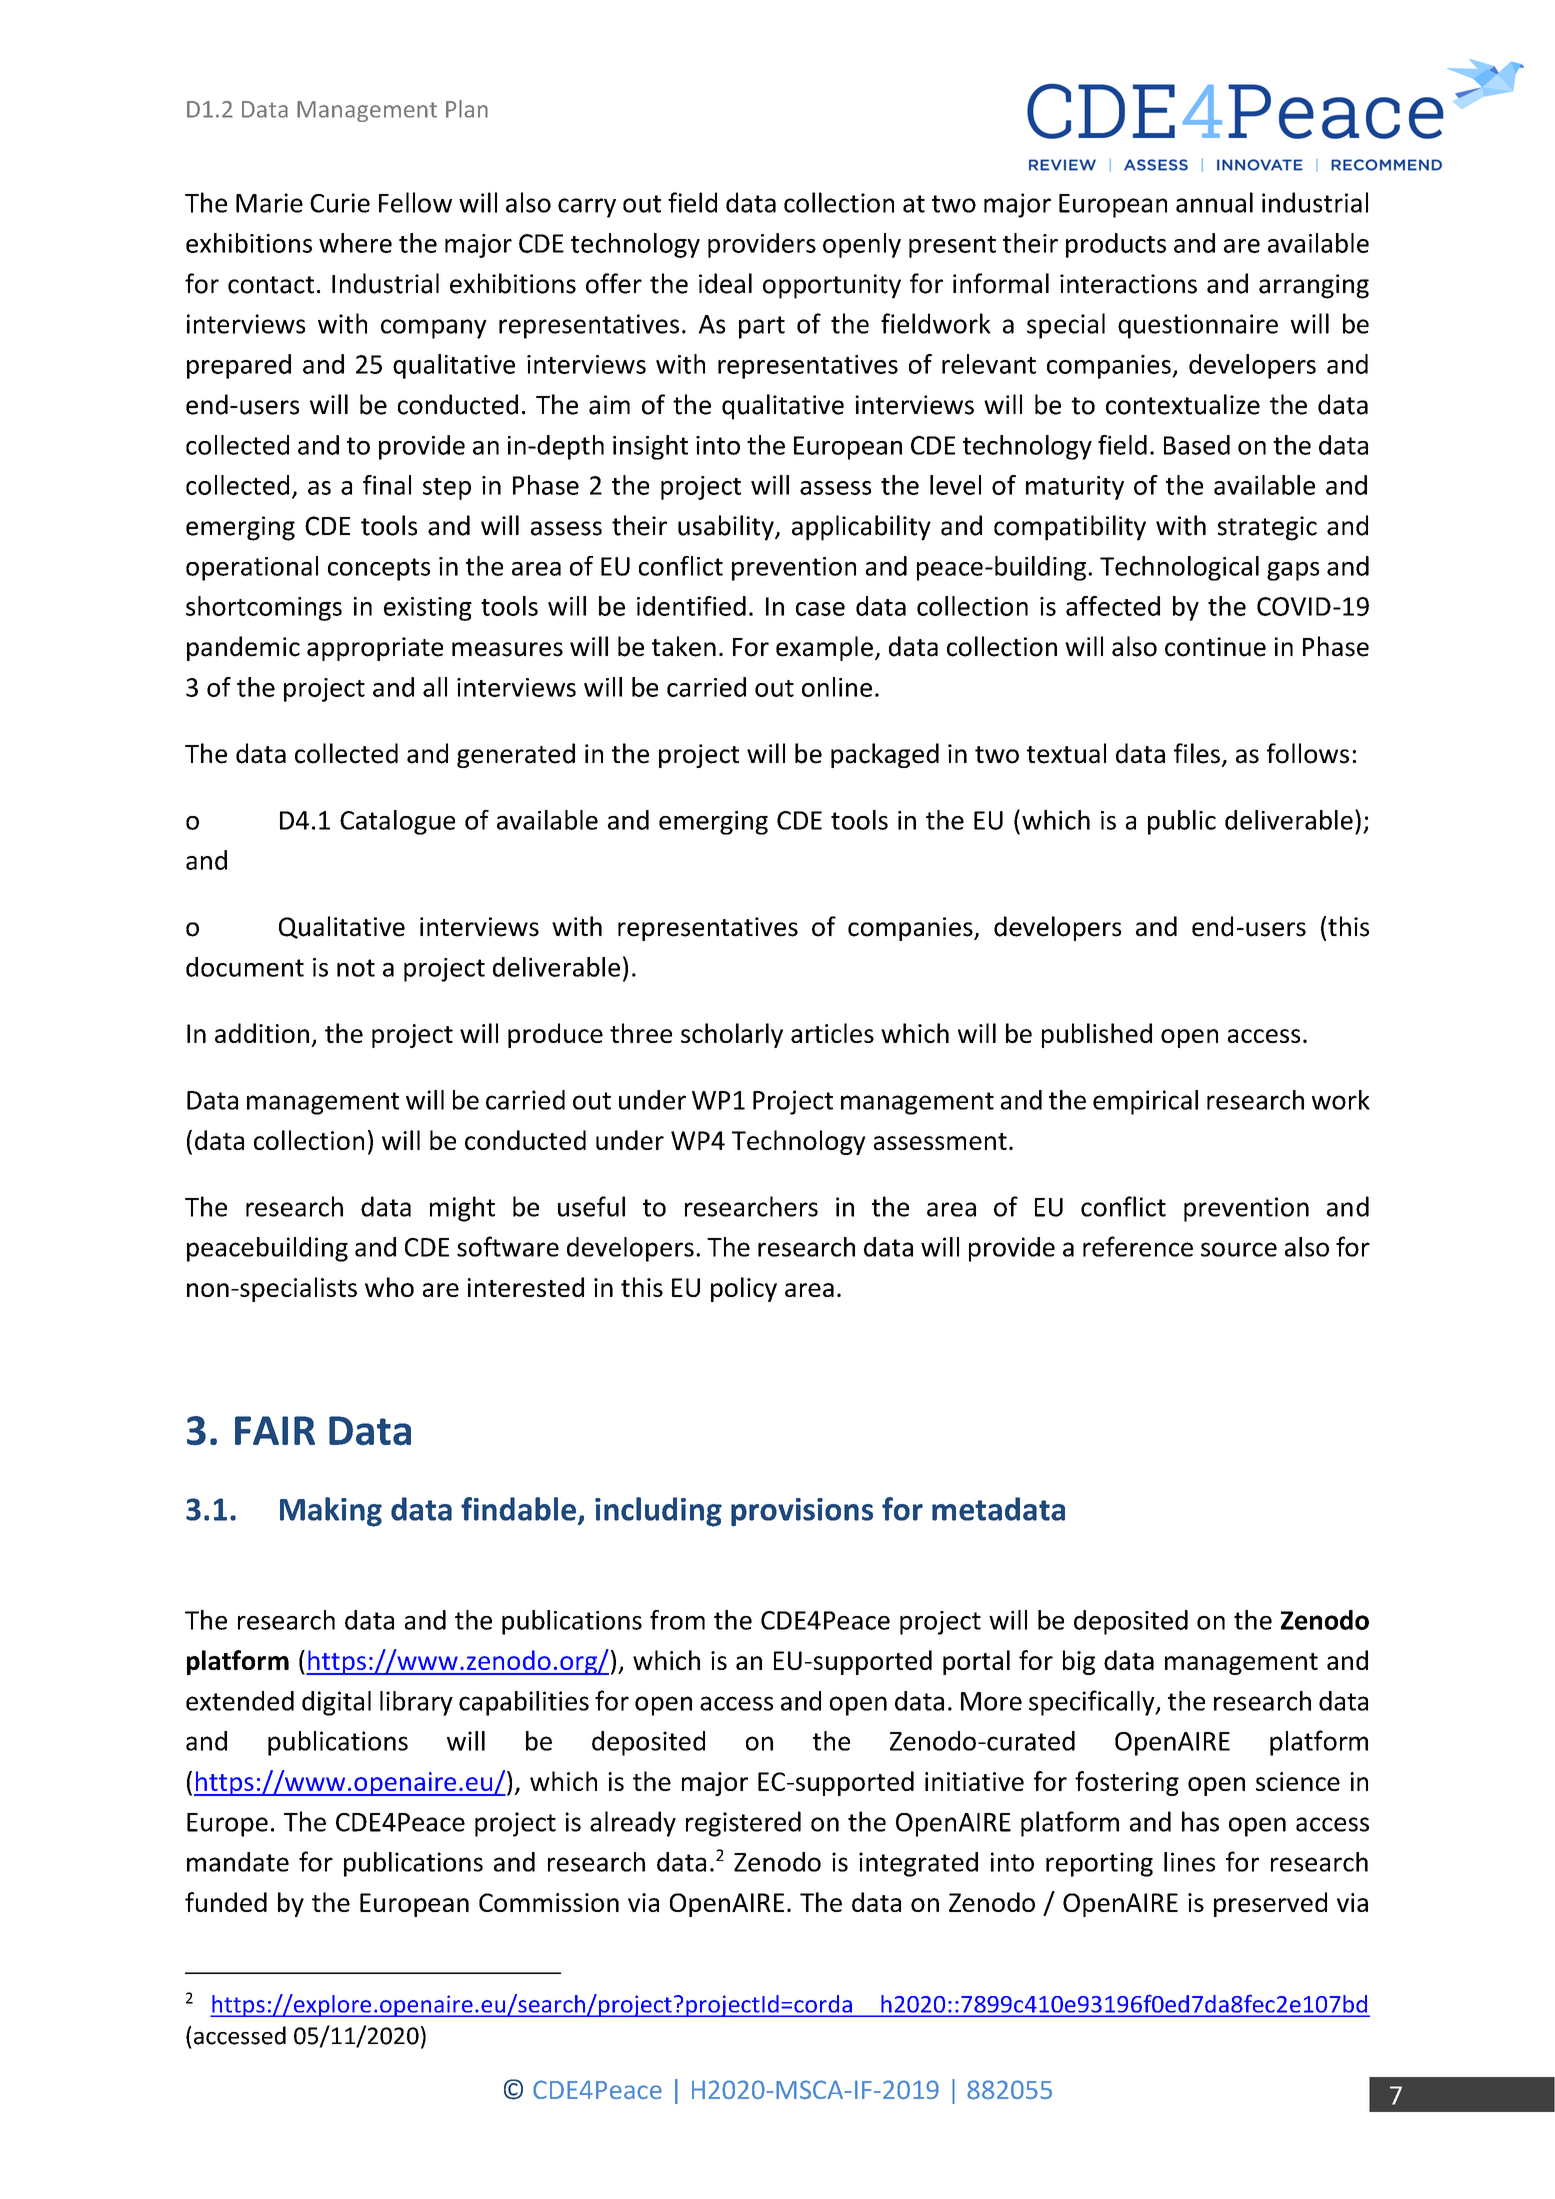 This image has height=2199, width=1555. I want to click on Curie, so click(340, 203).
